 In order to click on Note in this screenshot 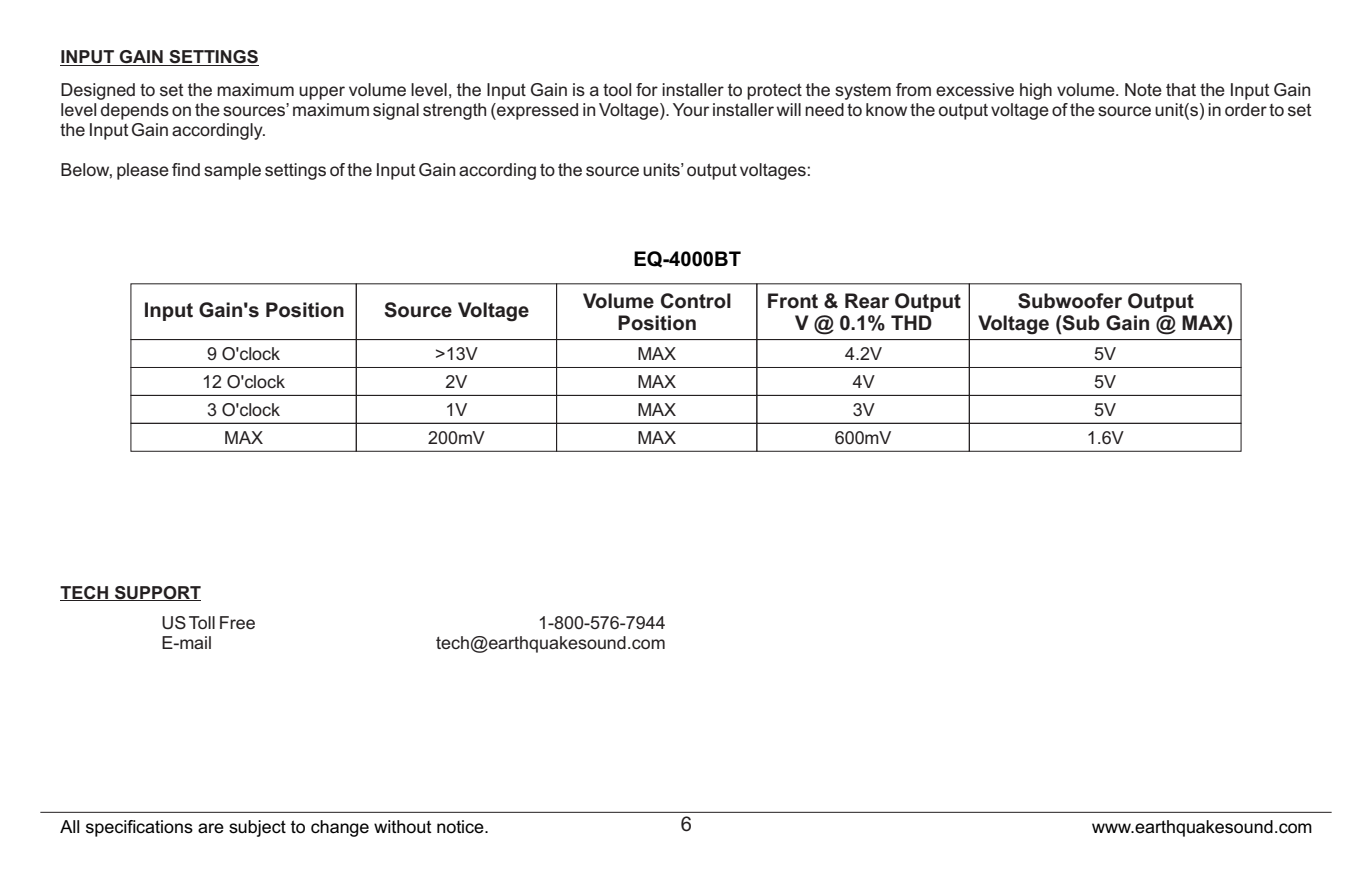, I will do `click(1143, 89)`.
